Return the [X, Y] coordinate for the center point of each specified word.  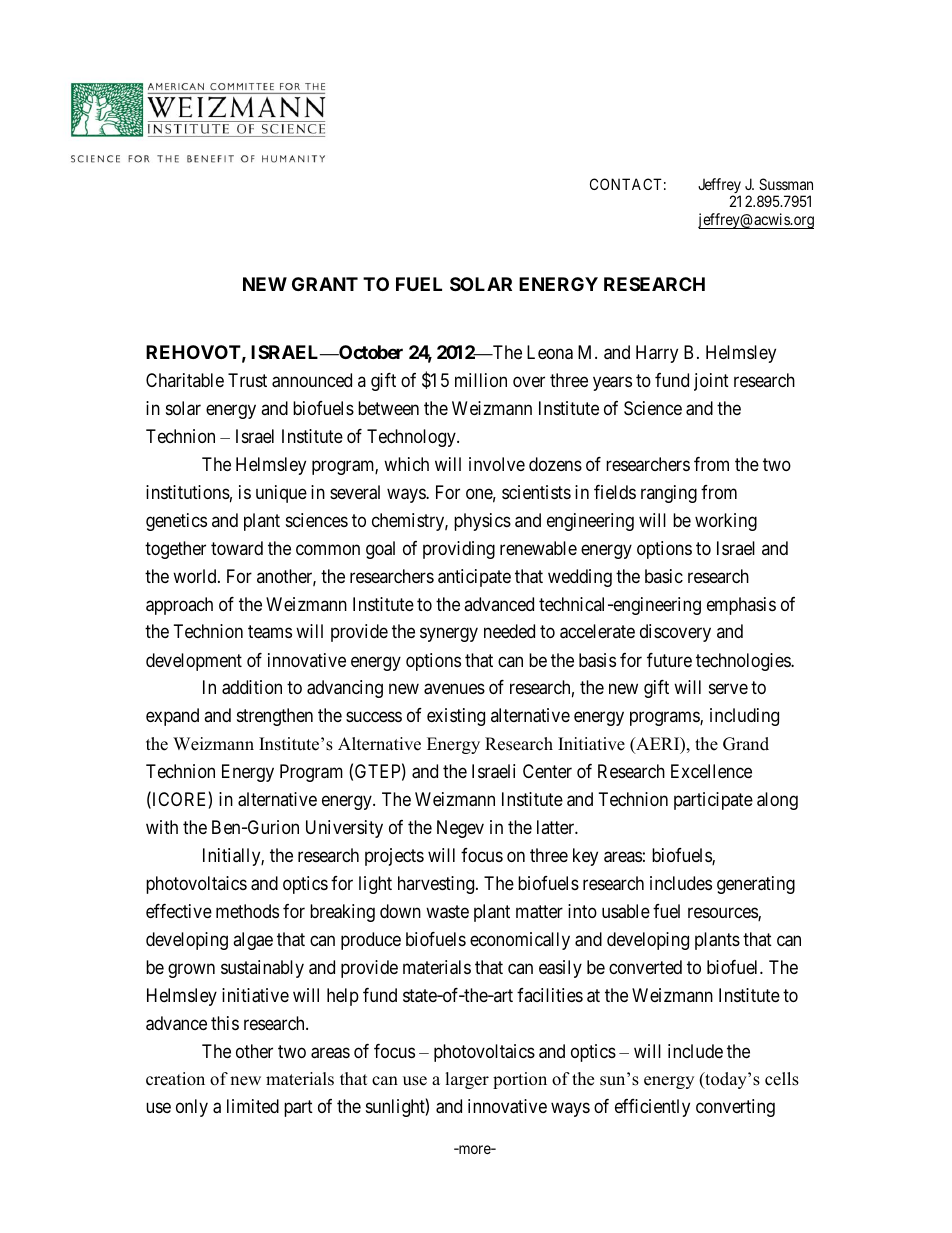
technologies [744, 662]
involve [497, 464]
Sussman [786, 184]
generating [756, 885]
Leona [550, 352]
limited [253, 1106]
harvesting [437, 885]
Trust [247, 380]
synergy [449, 635]
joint [711, 382]
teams [270, 632]
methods [247, 911]
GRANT [325, 284]
